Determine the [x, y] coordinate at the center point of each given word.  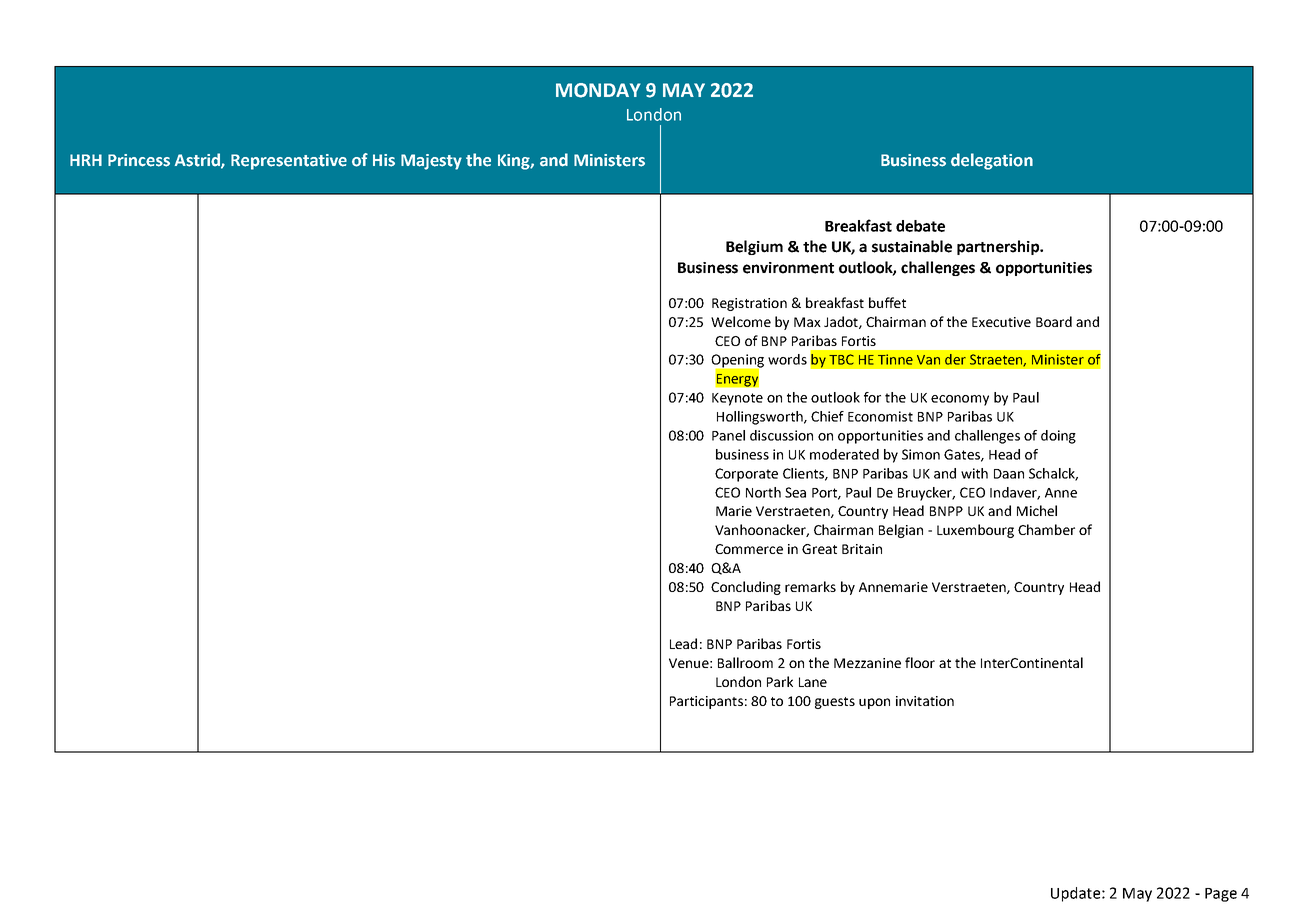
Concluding [746, 588]
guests [835, 703]
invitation [925, 701]
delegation [992, 161]
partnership [999, 247]
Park [780, 681]
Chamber [1046, 529]
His [384, 160]
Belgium [754, 247]
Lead [683, 643]
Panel [728, 435]
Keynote [737, 399]
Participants [706, 702]
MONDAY [598, 90]
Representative [289, 162]
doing [1058, 437]
